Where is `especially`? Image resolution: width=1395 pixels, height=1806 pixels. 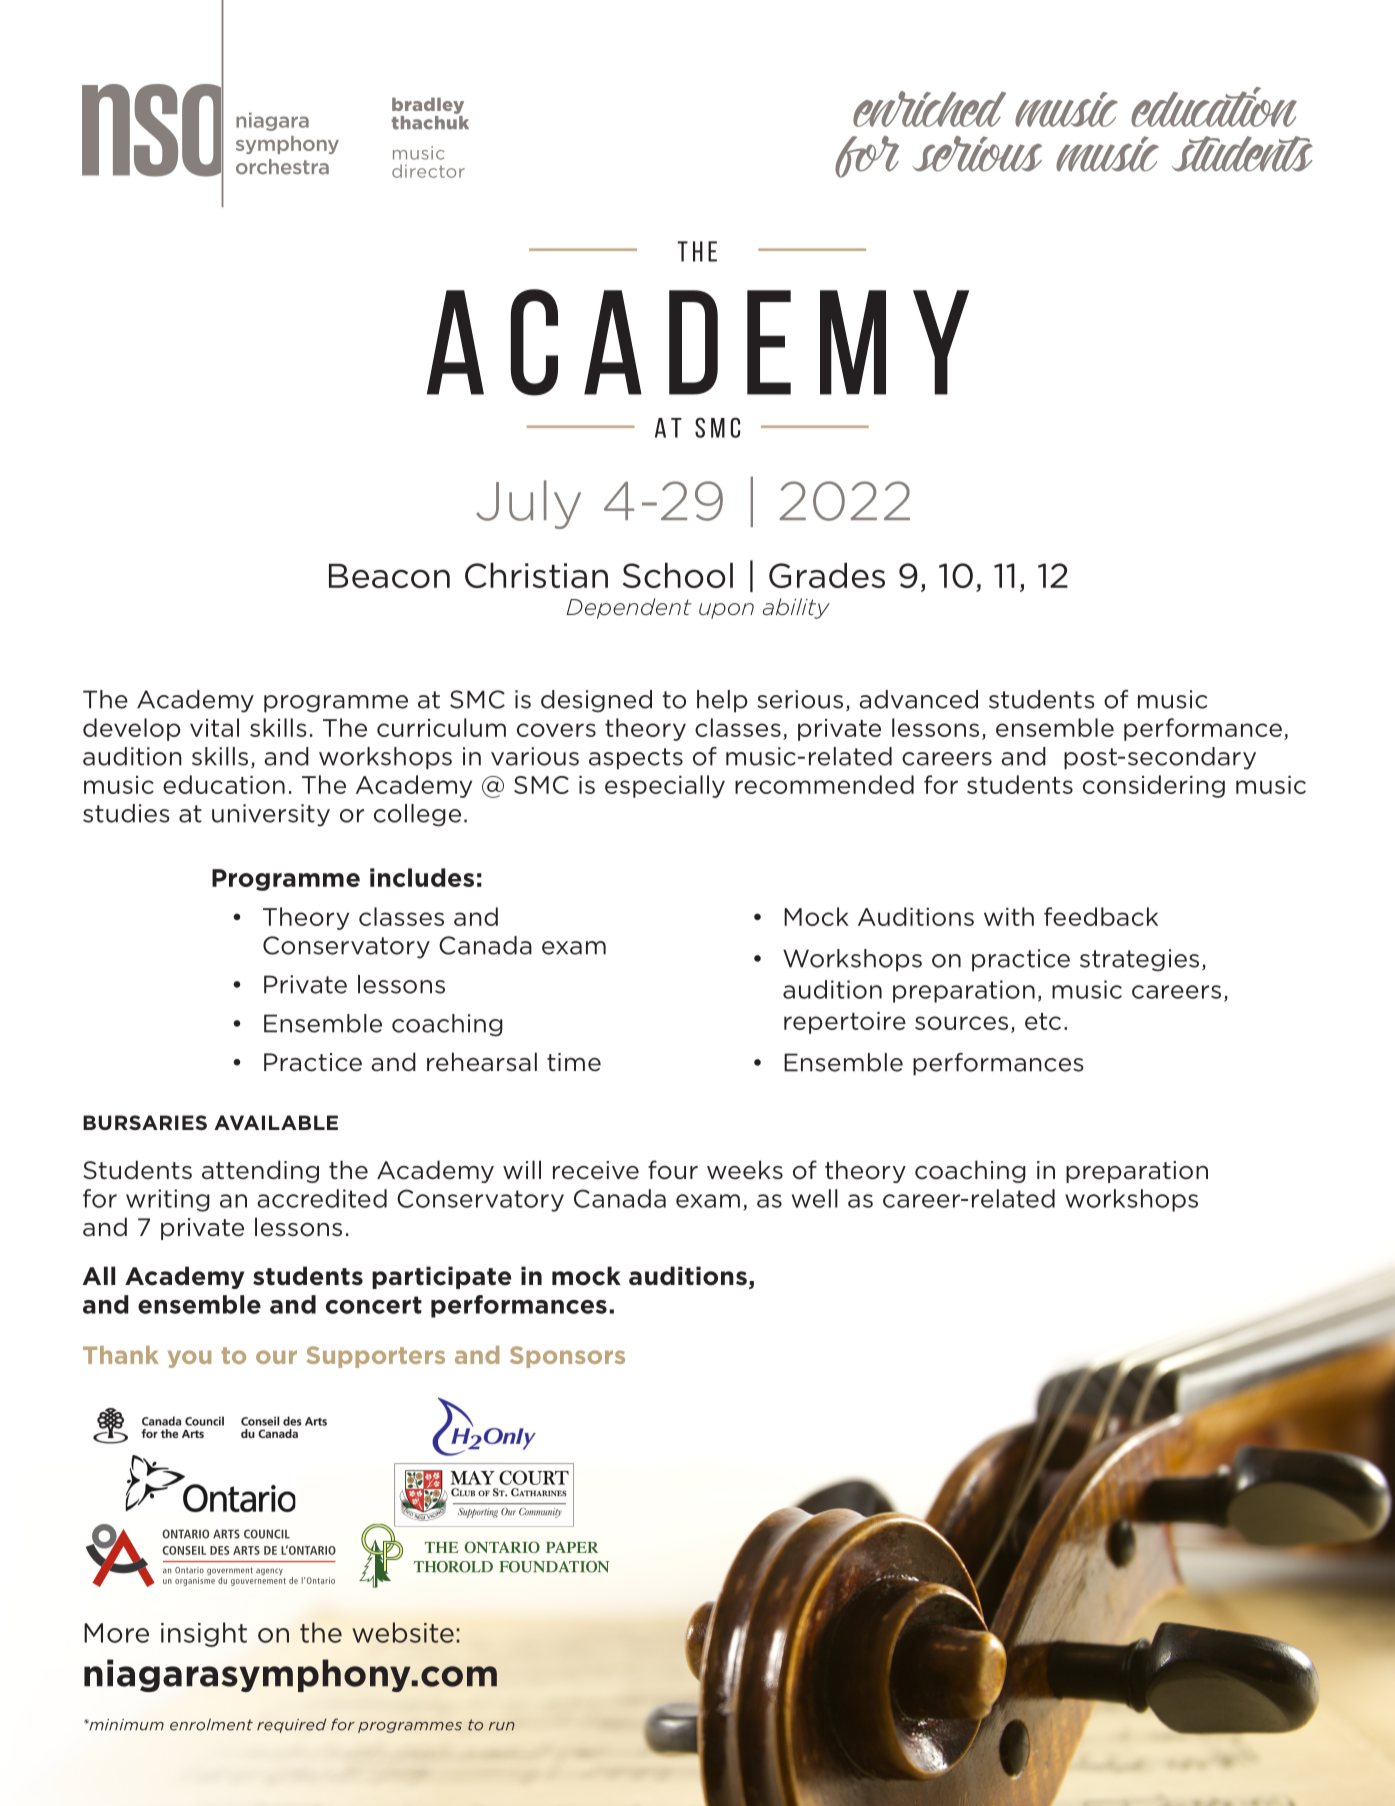
especially is located at coordinates (665, 786).
